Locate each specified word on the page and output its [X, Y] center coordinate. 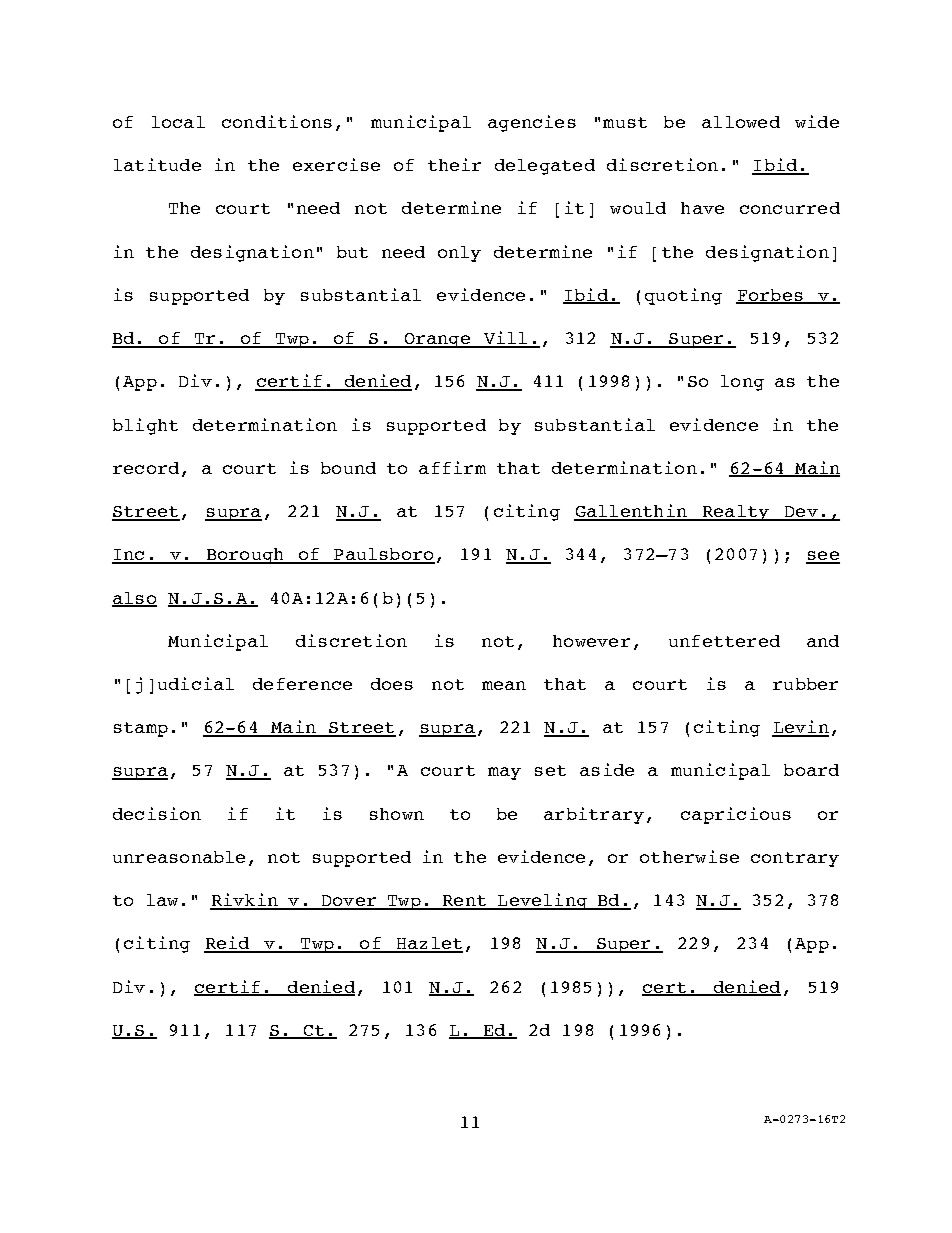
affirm [452, 467]
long [742, 383]
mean [504, 685]
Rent [464, 902]
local [178, 122]
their [454, 164]
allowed [741, 122]
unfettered [724, 641]
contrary [795, 859]
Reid [228, 944]
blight [145, 426]
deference [302, 684]
